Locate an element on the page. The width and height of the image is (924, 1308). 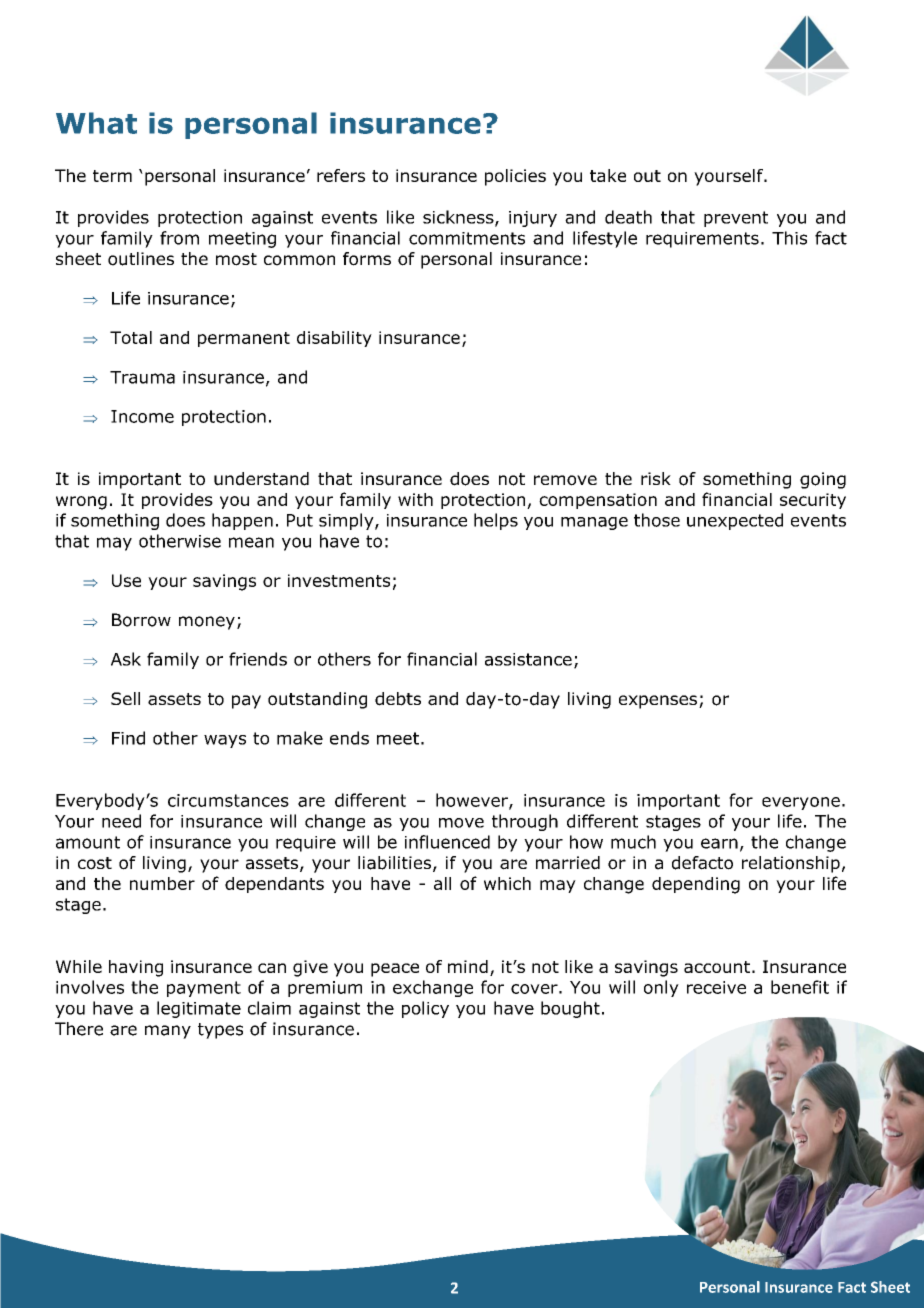
unexpected is located at coordinates (735, 521).
